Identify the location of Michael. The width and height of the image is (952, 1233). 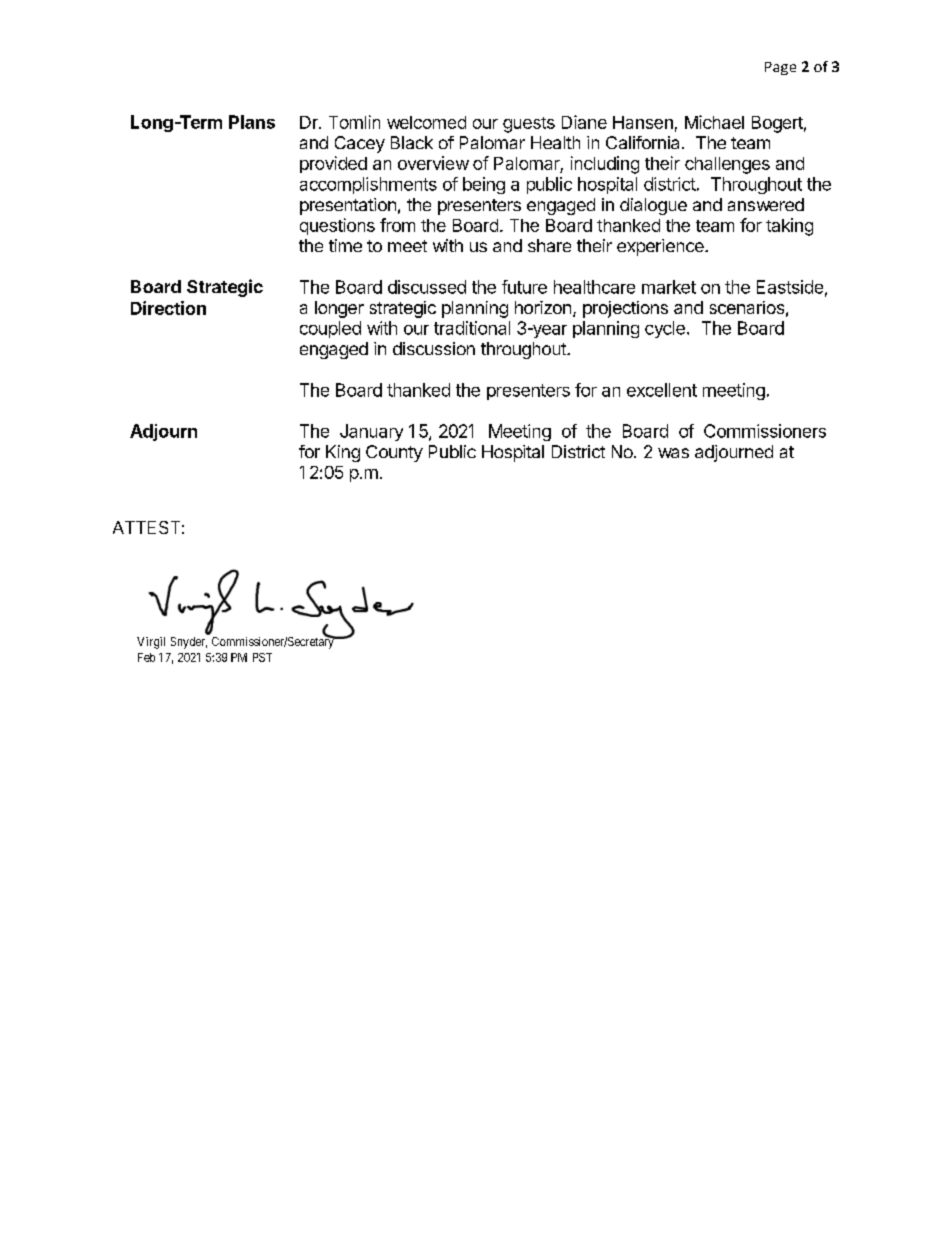
(714, 122).
